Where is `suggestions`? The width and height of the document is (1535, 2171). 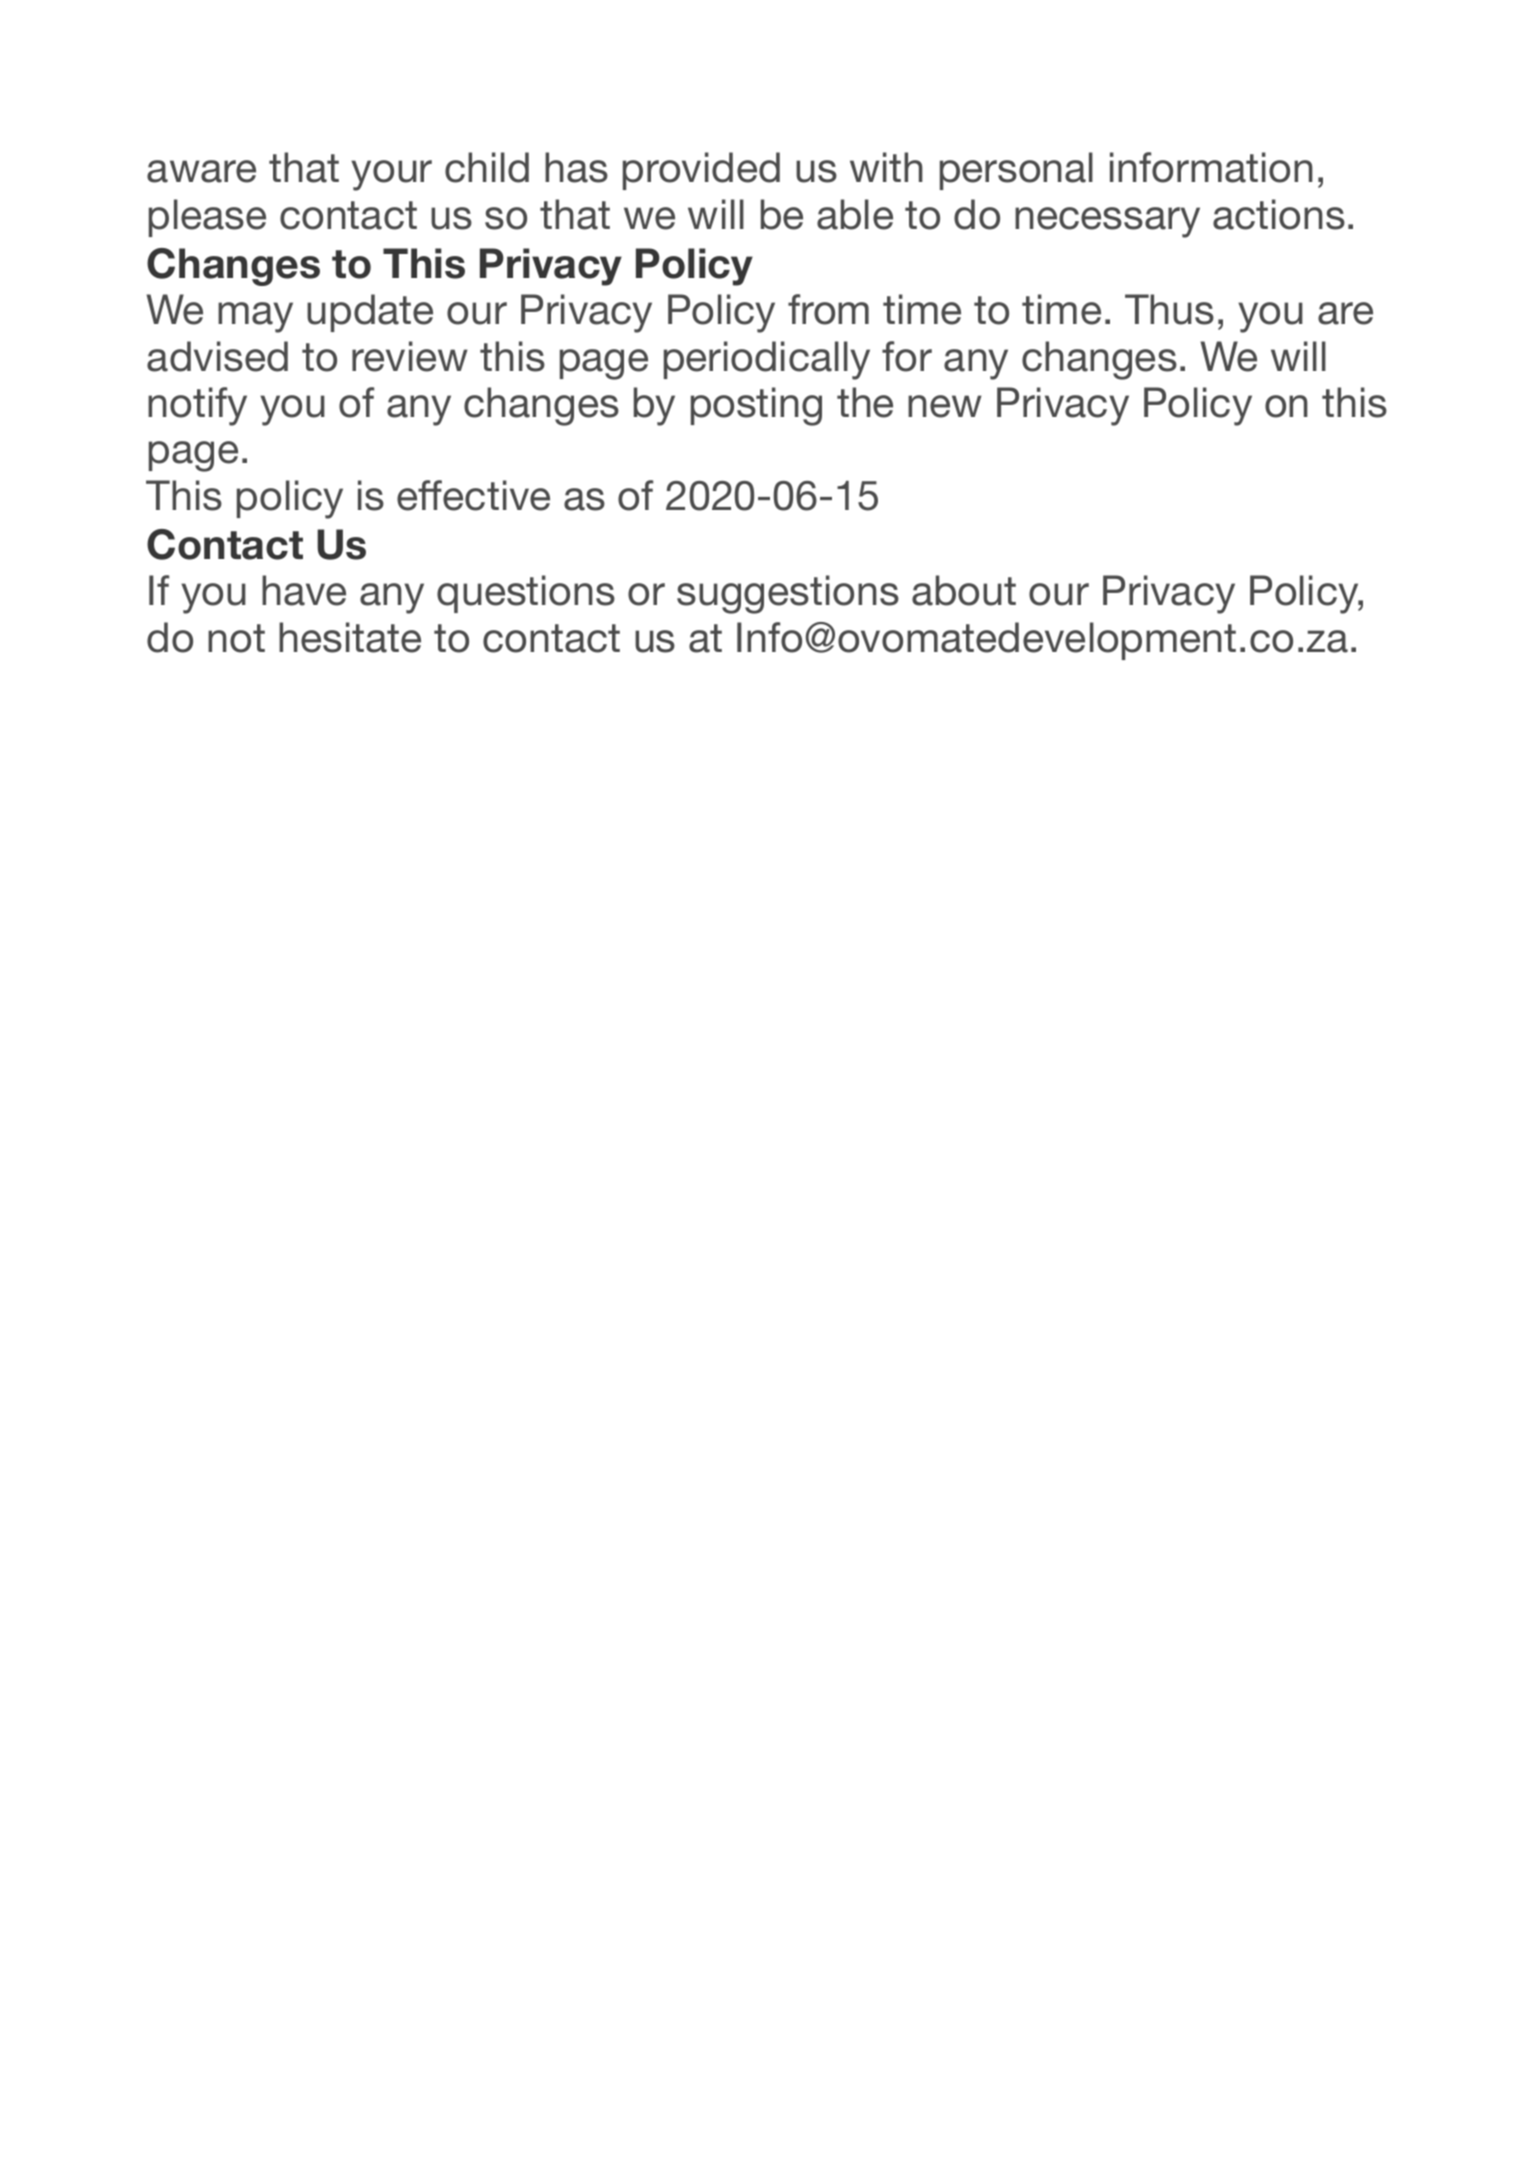
suggestions is located at coordinates (788, 594).
